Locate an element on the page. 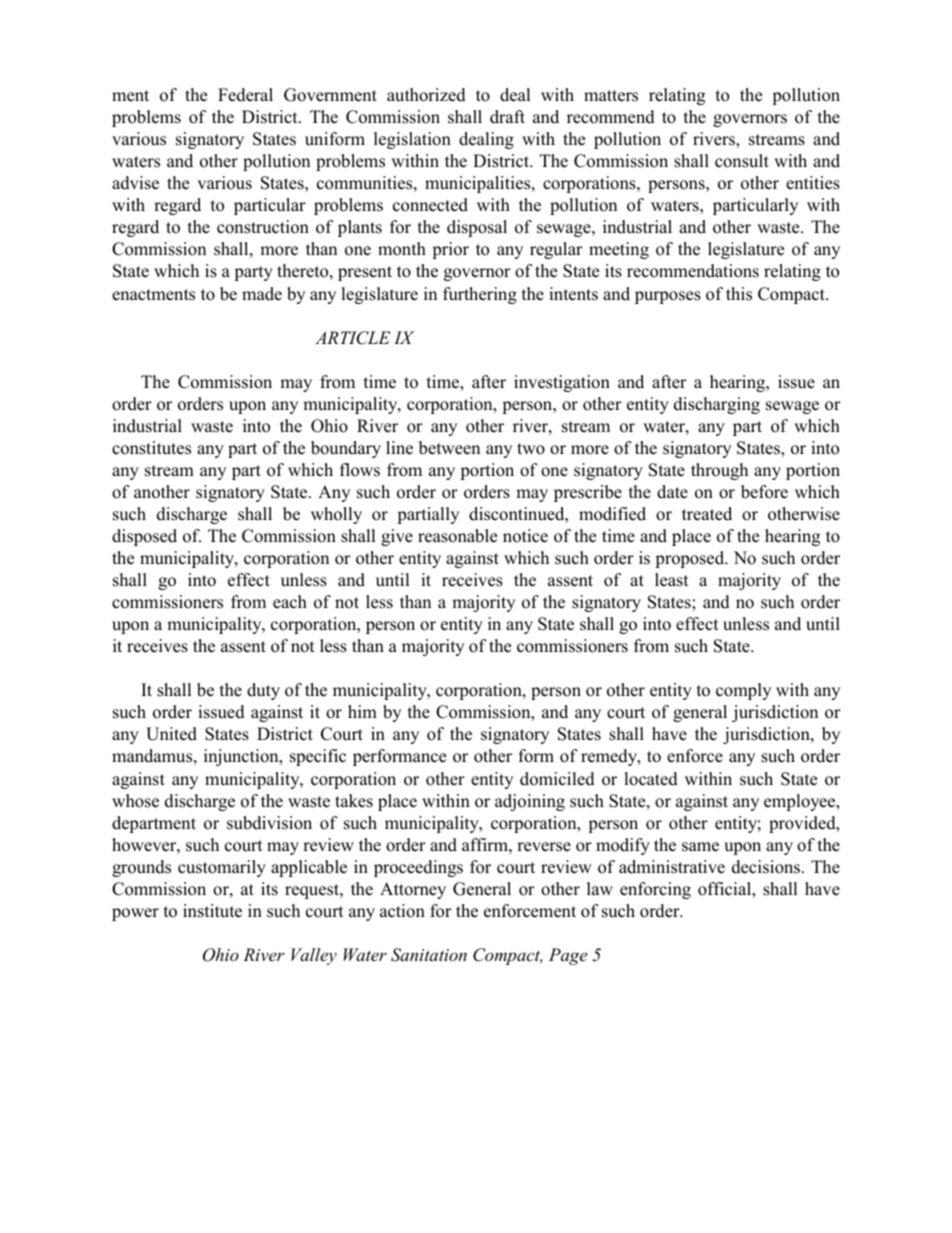  Sanitation is located at coordinates (429, 955).
